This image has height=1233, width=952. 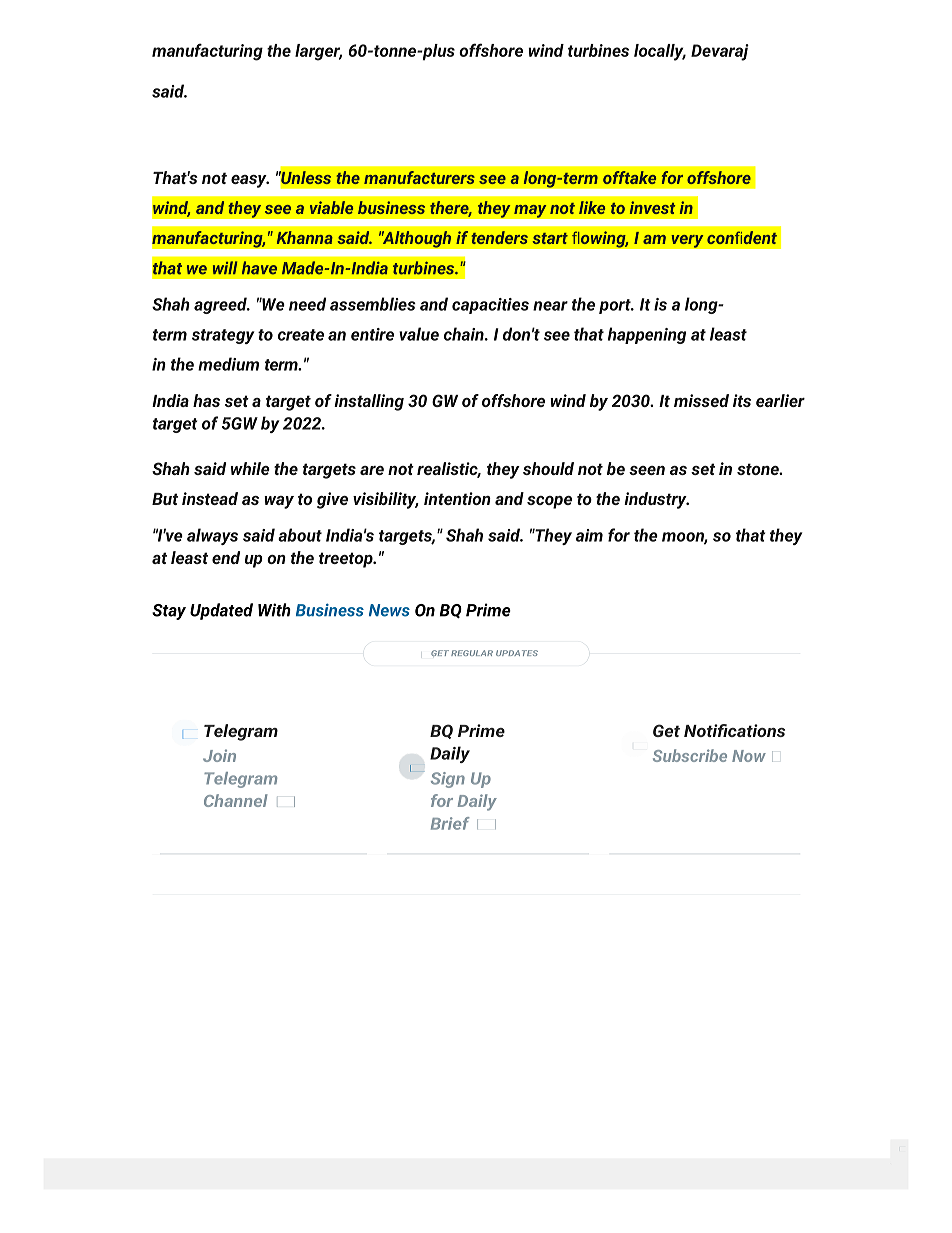 I want to click on missed, so click(x=701, y=400).
